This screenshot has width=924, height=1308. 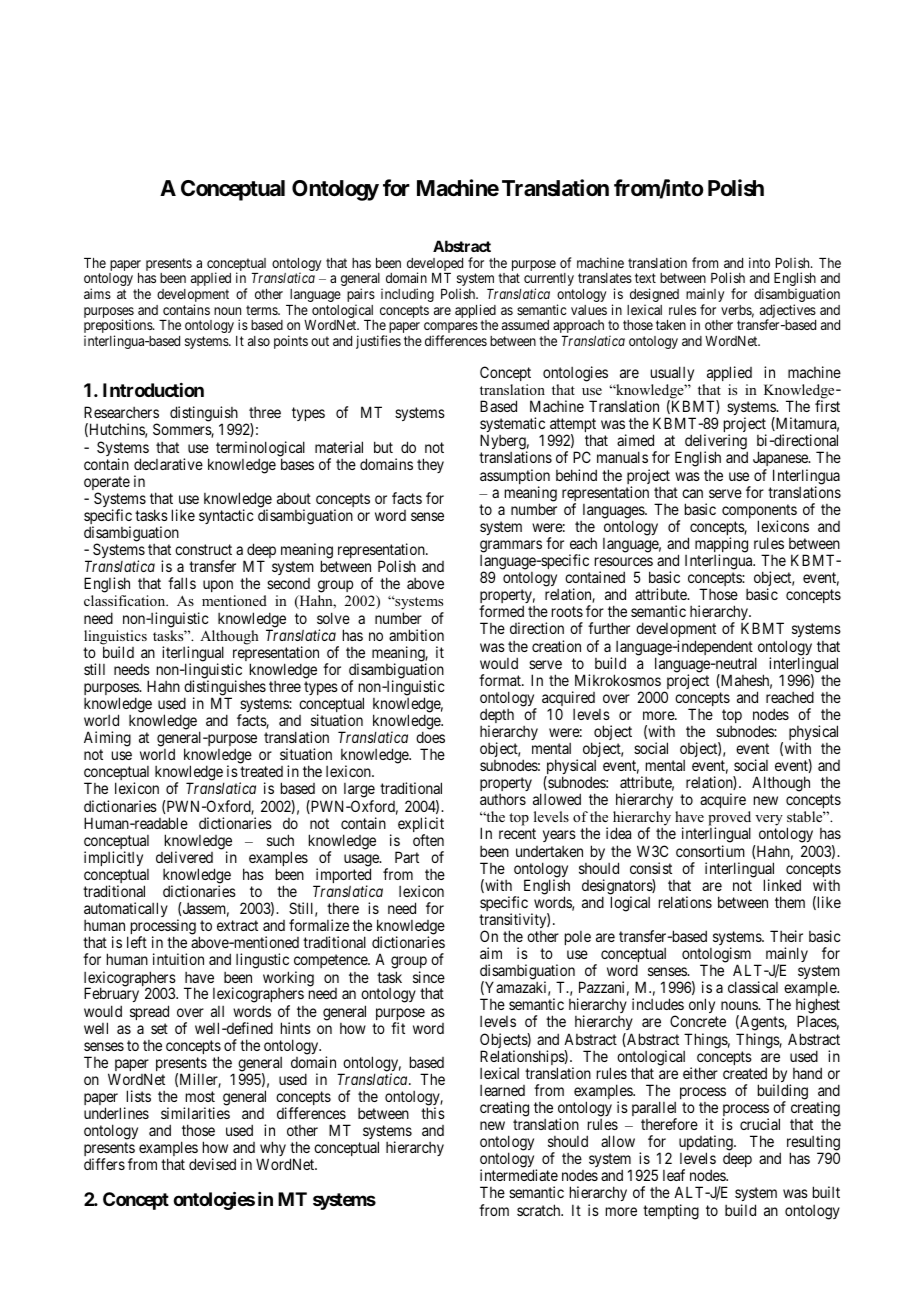 What do you see at coordinates (729, 820) in the screenshot?
I see `proved` at bounding box center [729, 820].
